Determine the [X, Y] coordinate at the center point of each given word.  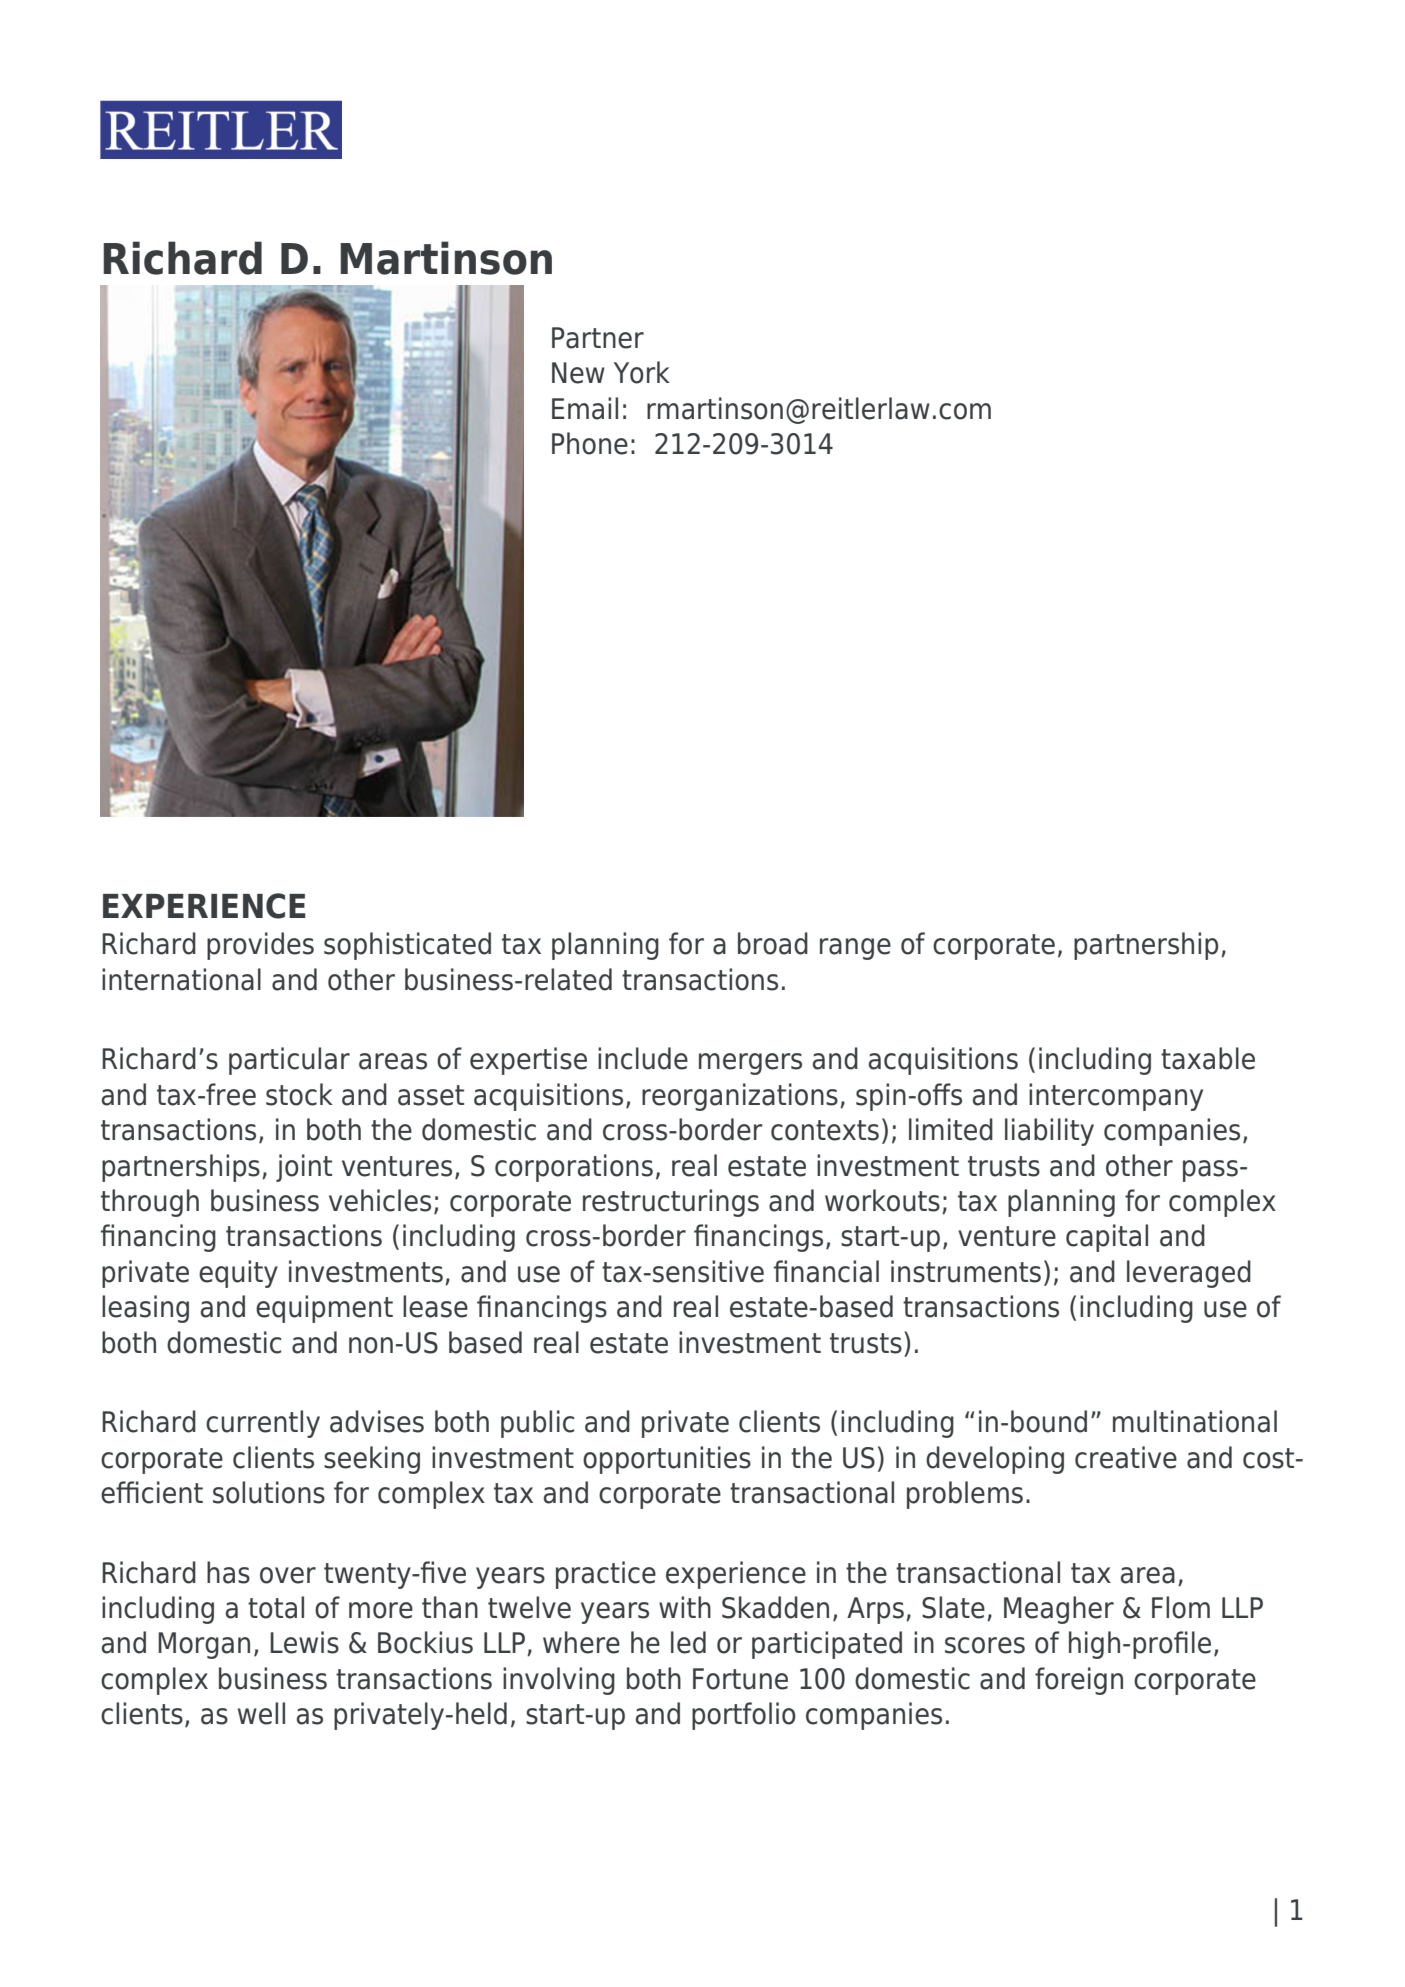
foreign [1079, 1681]
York [642, 372]
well [261, 1713]
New [578, 373]
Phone [590, 443]
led [688, 1642]
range [855, 949]
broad [773, 943]
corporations [574, 1168]
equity [238, 1274]
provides [260, 946]
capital [1107, 1238]
